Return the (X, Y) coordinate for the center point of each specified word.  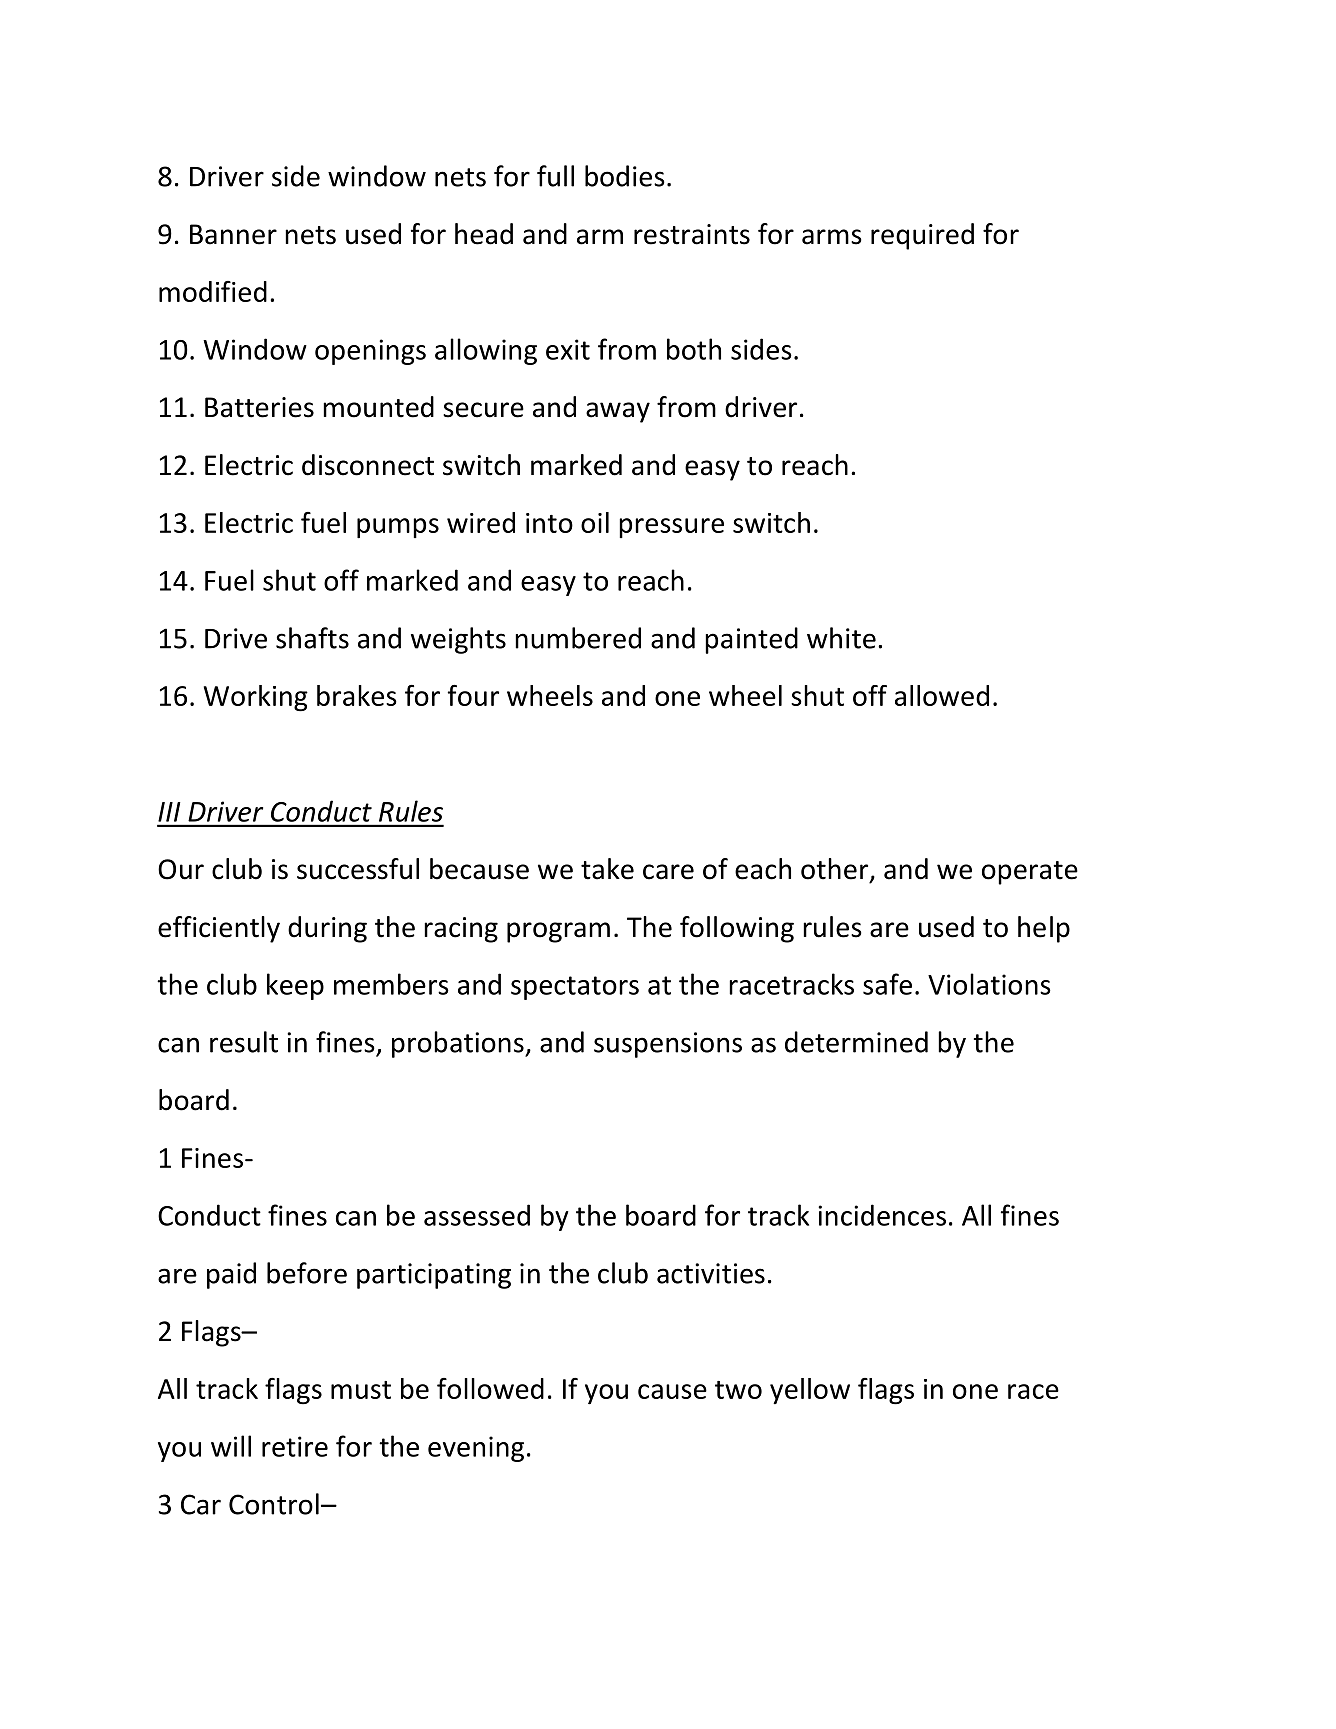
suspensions (668, 1045)
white (841, 638)
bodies (625, 176)
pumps (398, 528)
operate (1030, 873)
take (607, 869)
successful (358, 869)
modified (213, 291)
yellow (810, 1391)
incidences (882, 1215)
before (307, 1273)
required (922, 236)
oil (595, 522)
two (738, 1390)
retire (295, 1446)
